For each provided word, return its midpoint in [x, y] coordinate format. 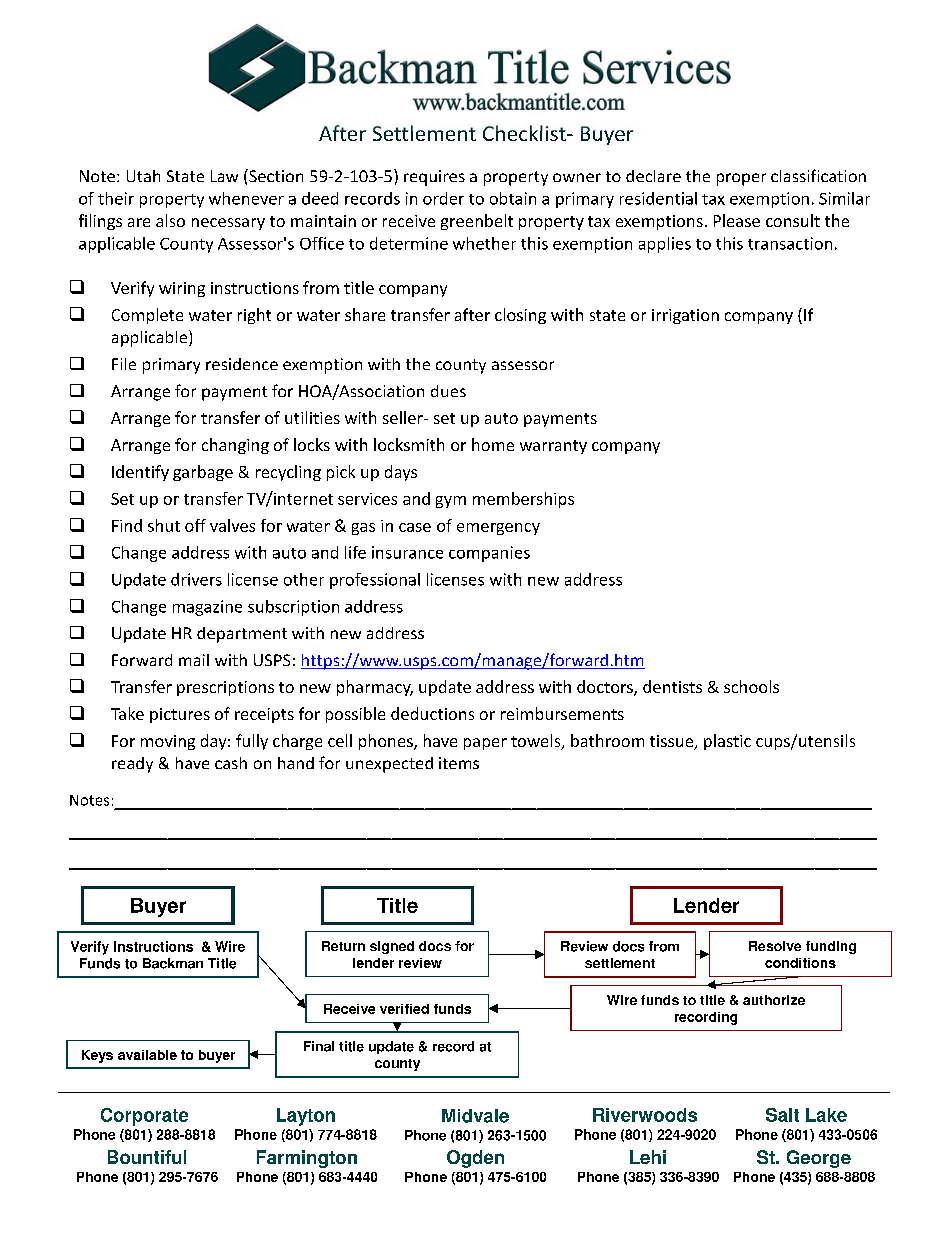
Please [737, 220]
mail [194, 660]
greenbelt [477, 222]
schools [751, 686]
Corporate [144, 1117]
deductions [432, 713]
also [170, 220]
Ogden [475, 1159]
